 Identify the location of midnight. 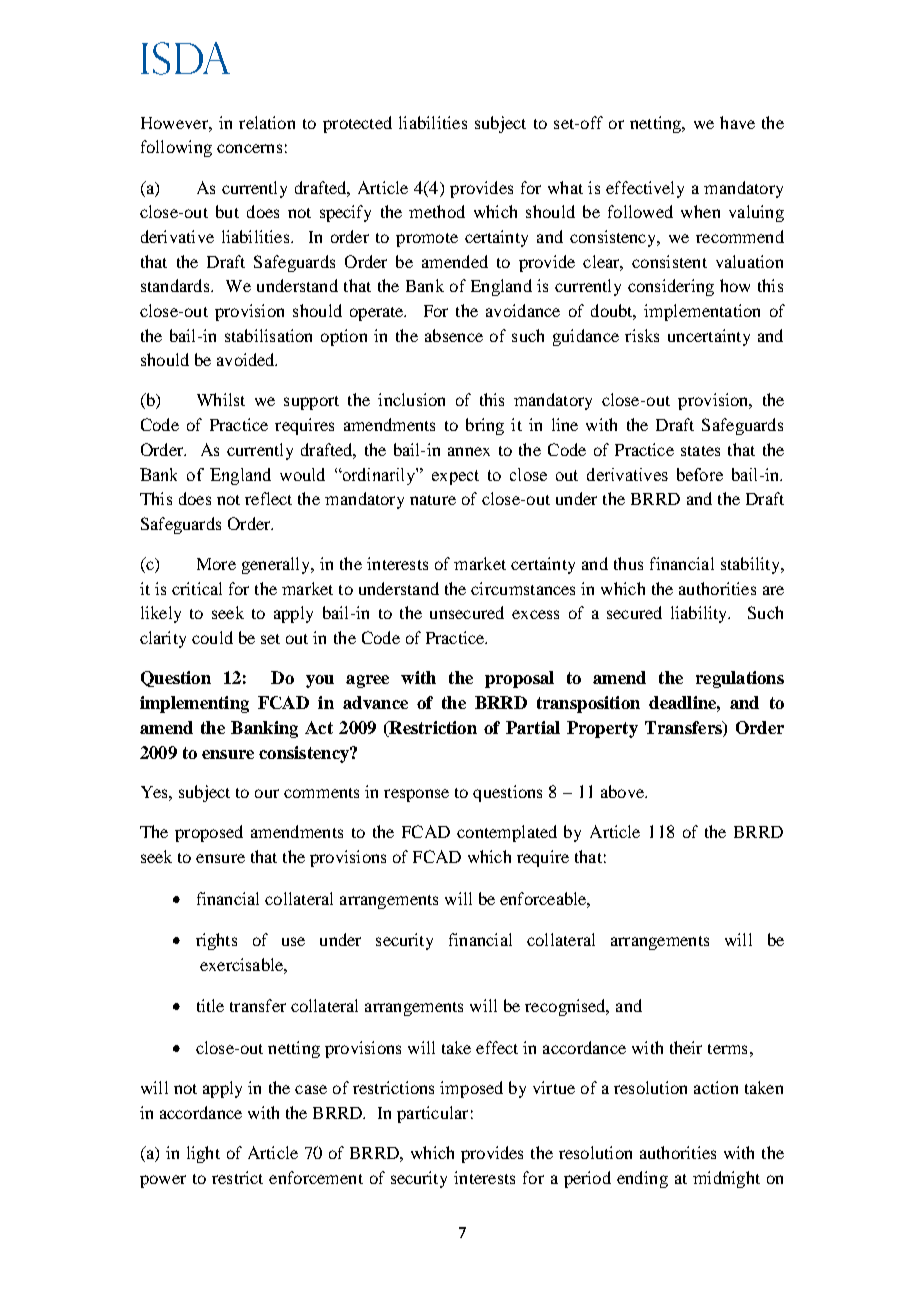
(726, 1179).
